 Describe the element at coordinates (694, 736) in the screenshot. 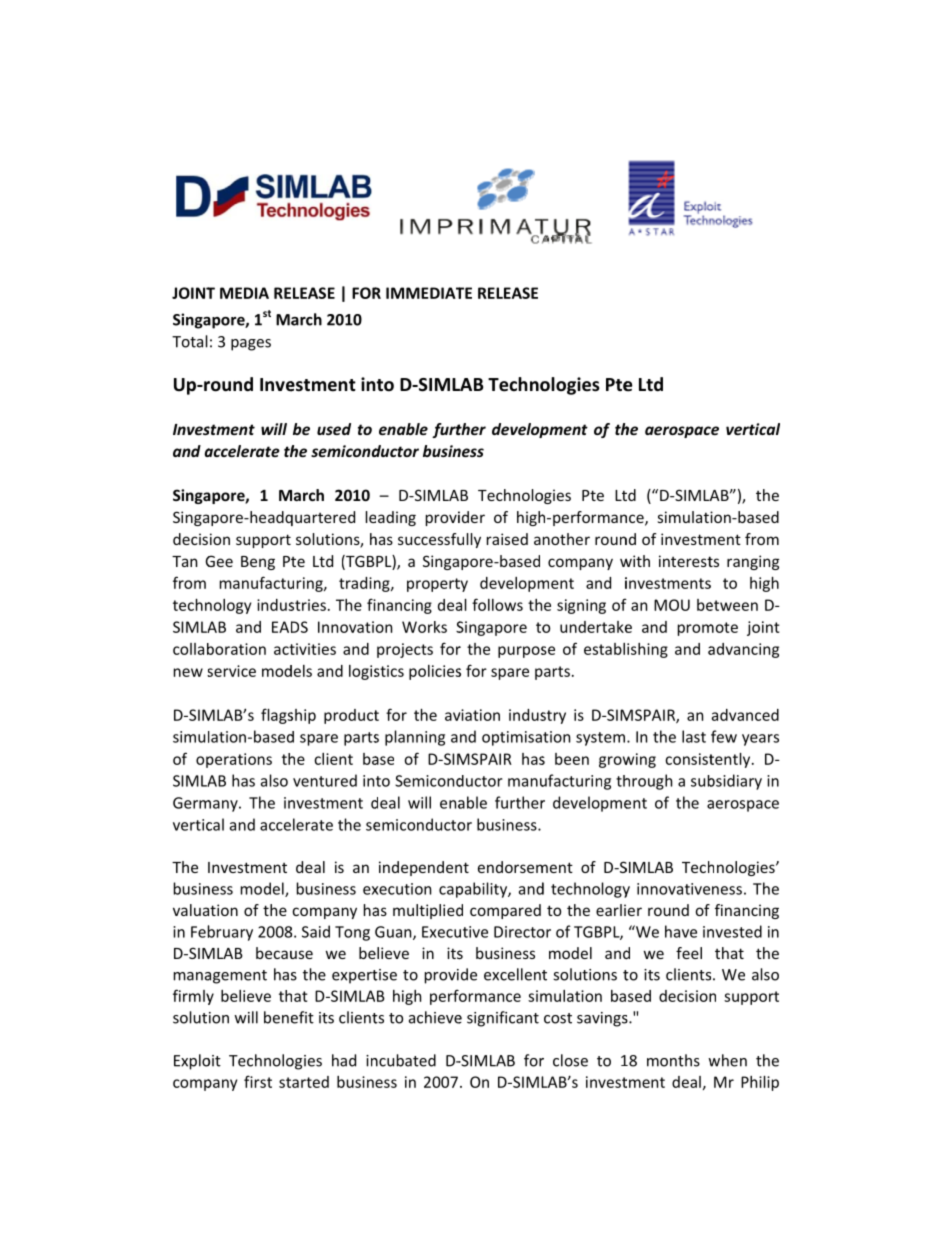

I see `last` at that location.
